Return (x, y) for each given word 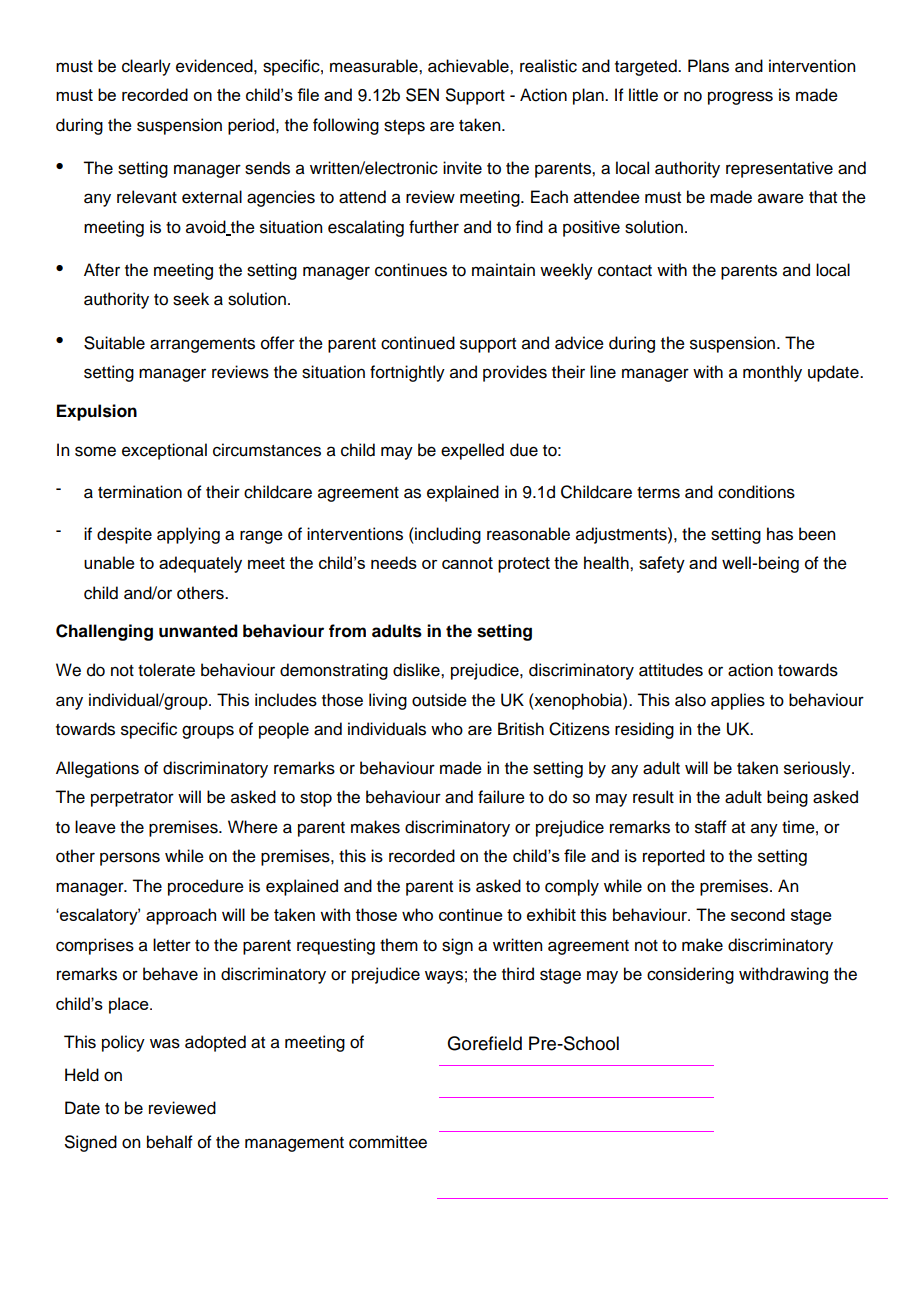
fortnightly (407, 373)
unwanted (198, 631)
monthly (772, 373)
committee (388, 1142)
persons (130, 859)
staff (711, 827)
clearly (146, 67)
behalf (170, 1142)
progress (740, 98)
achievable (469, 66)
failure (501, 797)
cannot (467, 563)
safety (662, 564)
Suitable (114, 343)
